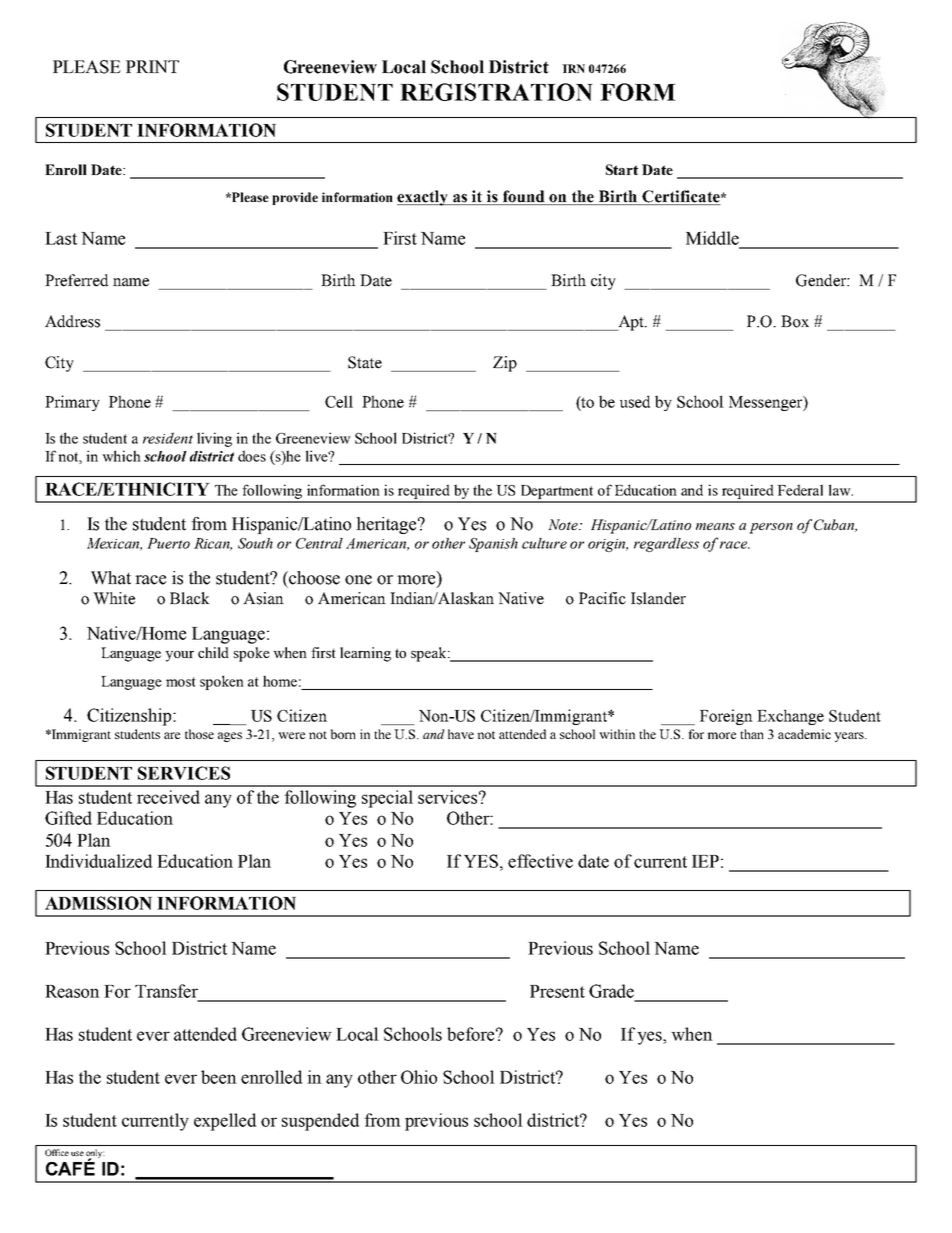 Image resolution: width=952 pixels, height=1233 pixels. I want to click on Address, so click(72, 321).
